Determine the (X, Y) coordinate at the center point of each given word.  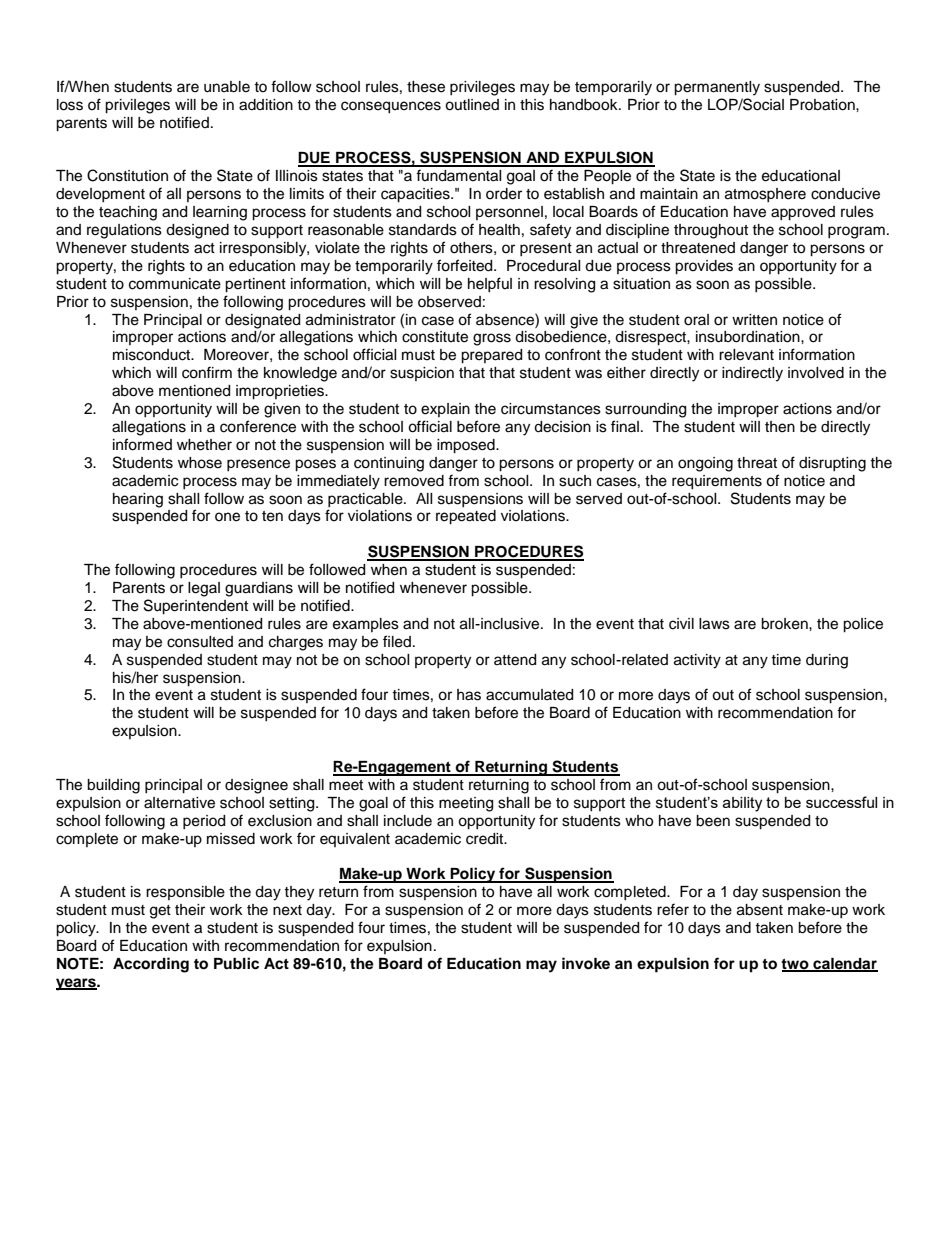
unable (227, 87)
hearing (138, 500)
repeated (466, 517)
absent (760, 910)
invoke (586, 963)
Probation (823, 105)
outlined (472, 105)
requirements (717, 482)
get (160, 912)
